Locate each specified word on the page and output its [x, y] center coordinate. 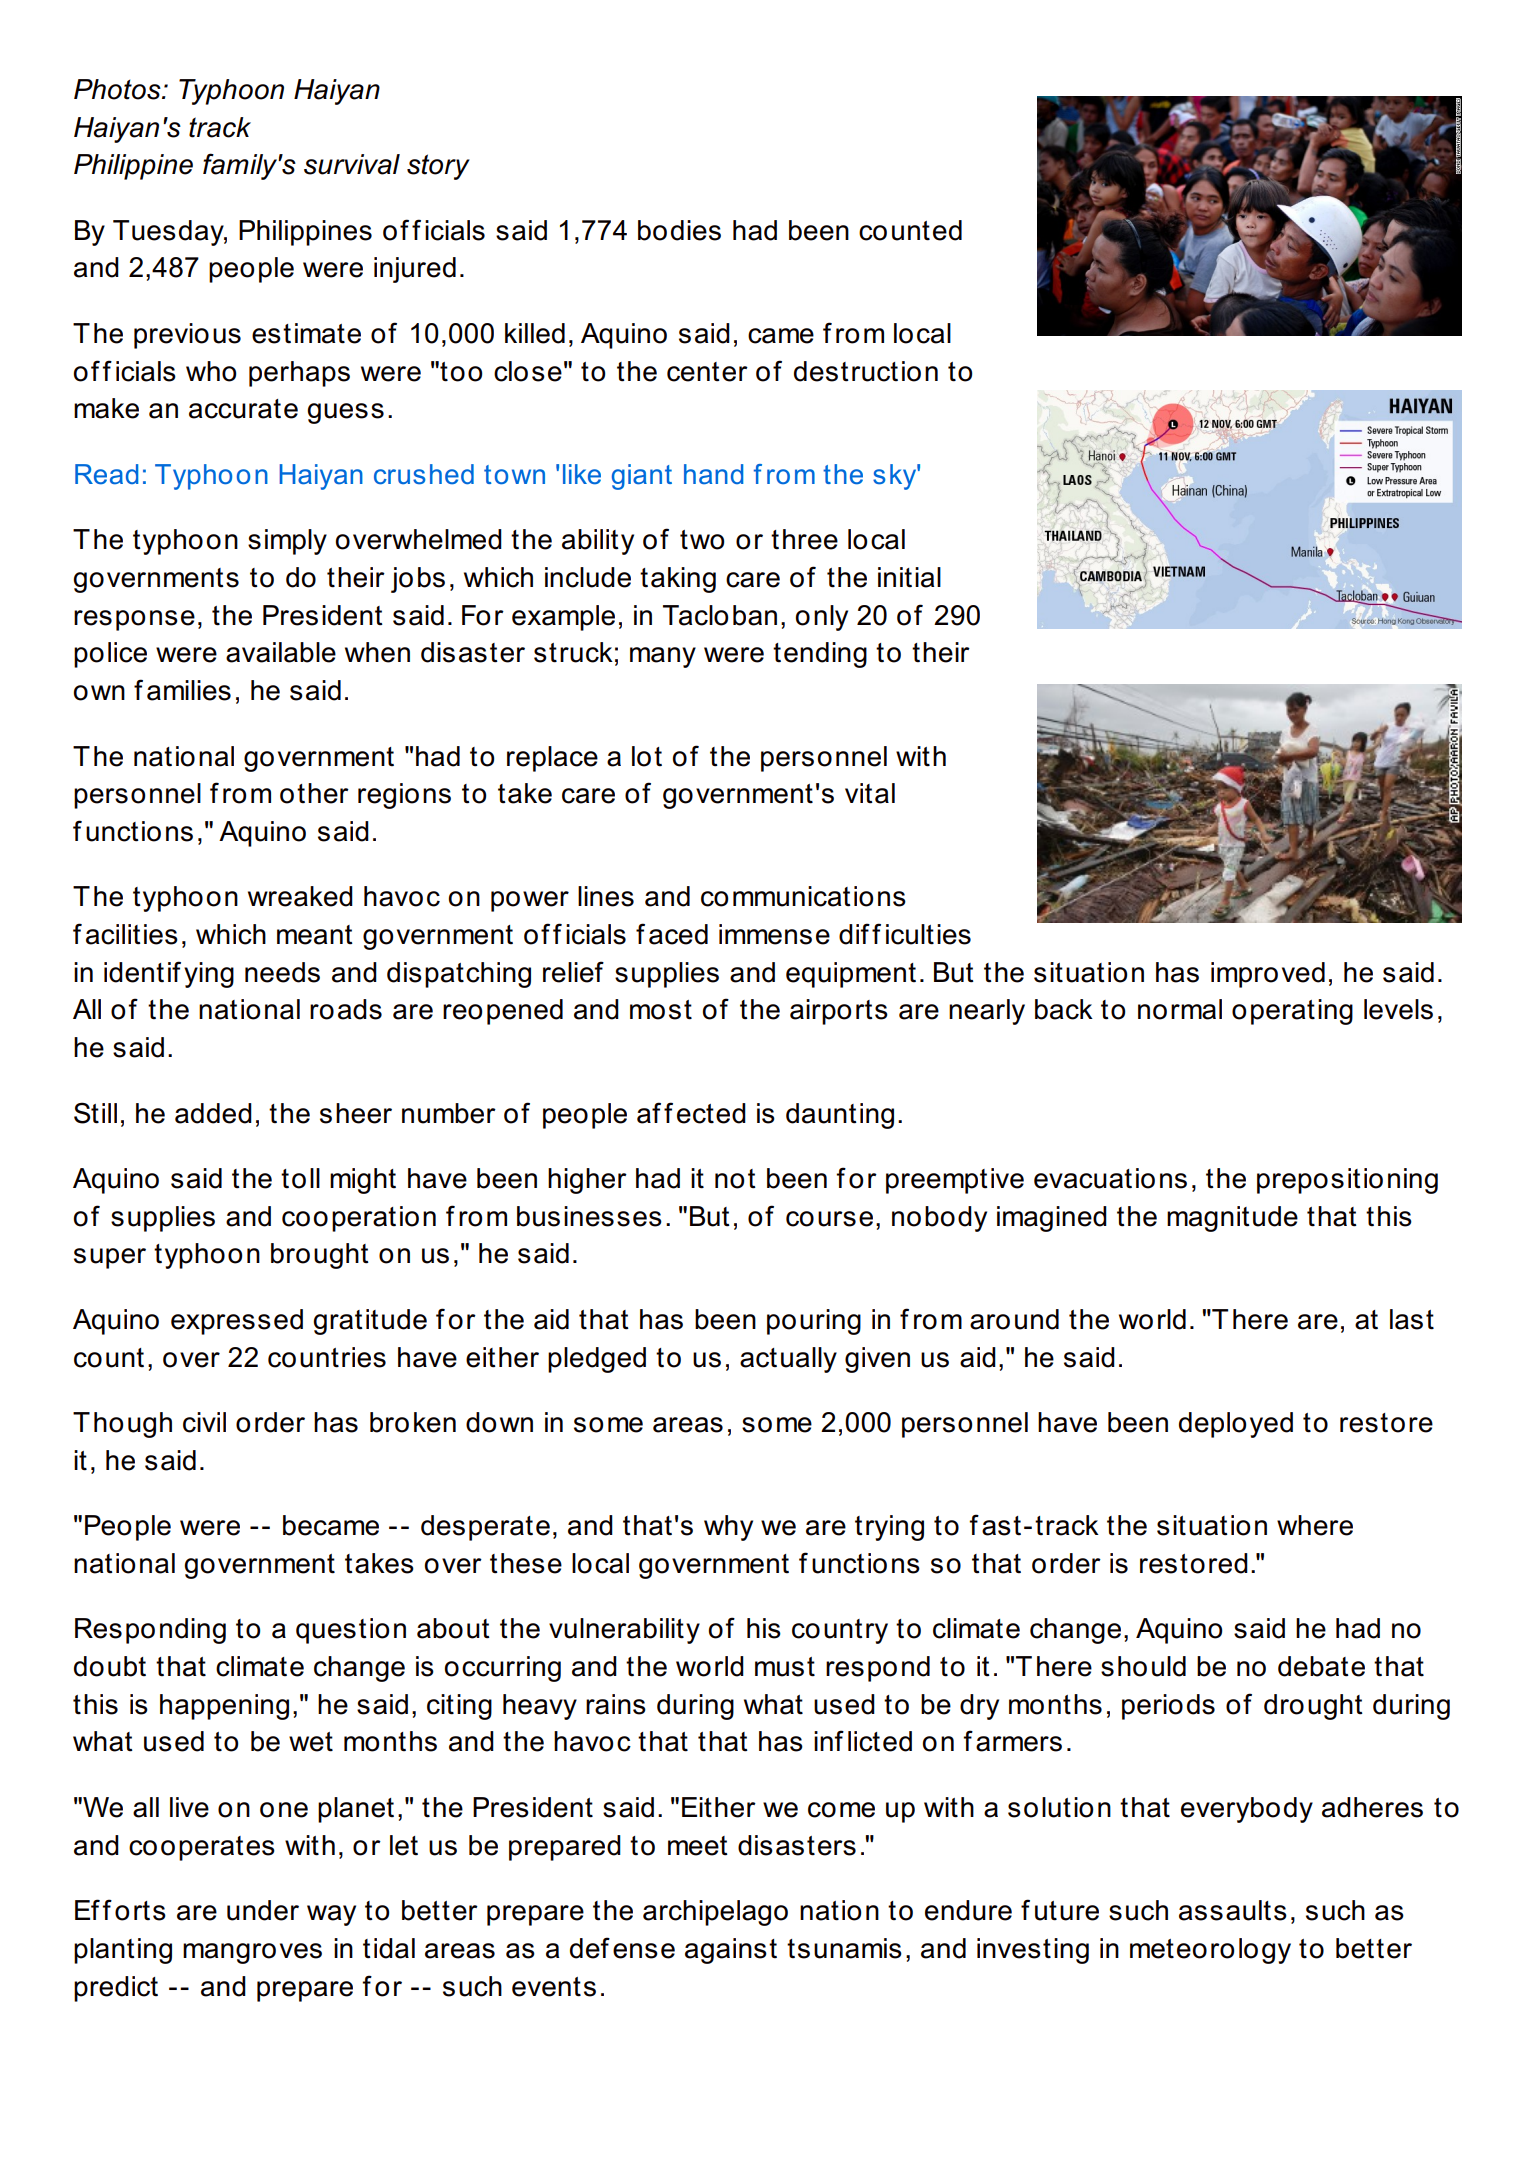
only [822, 618]
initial [909, 577]
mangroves [252, 1953]
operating [1292, 1012]
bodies [679, 230]
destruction [866, 371]
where [1315, 1525]
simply [287, 542]
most [661, 1010]
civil [204, 1422]
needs [282, 972]
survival [352, 164]
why [728, 1528]
